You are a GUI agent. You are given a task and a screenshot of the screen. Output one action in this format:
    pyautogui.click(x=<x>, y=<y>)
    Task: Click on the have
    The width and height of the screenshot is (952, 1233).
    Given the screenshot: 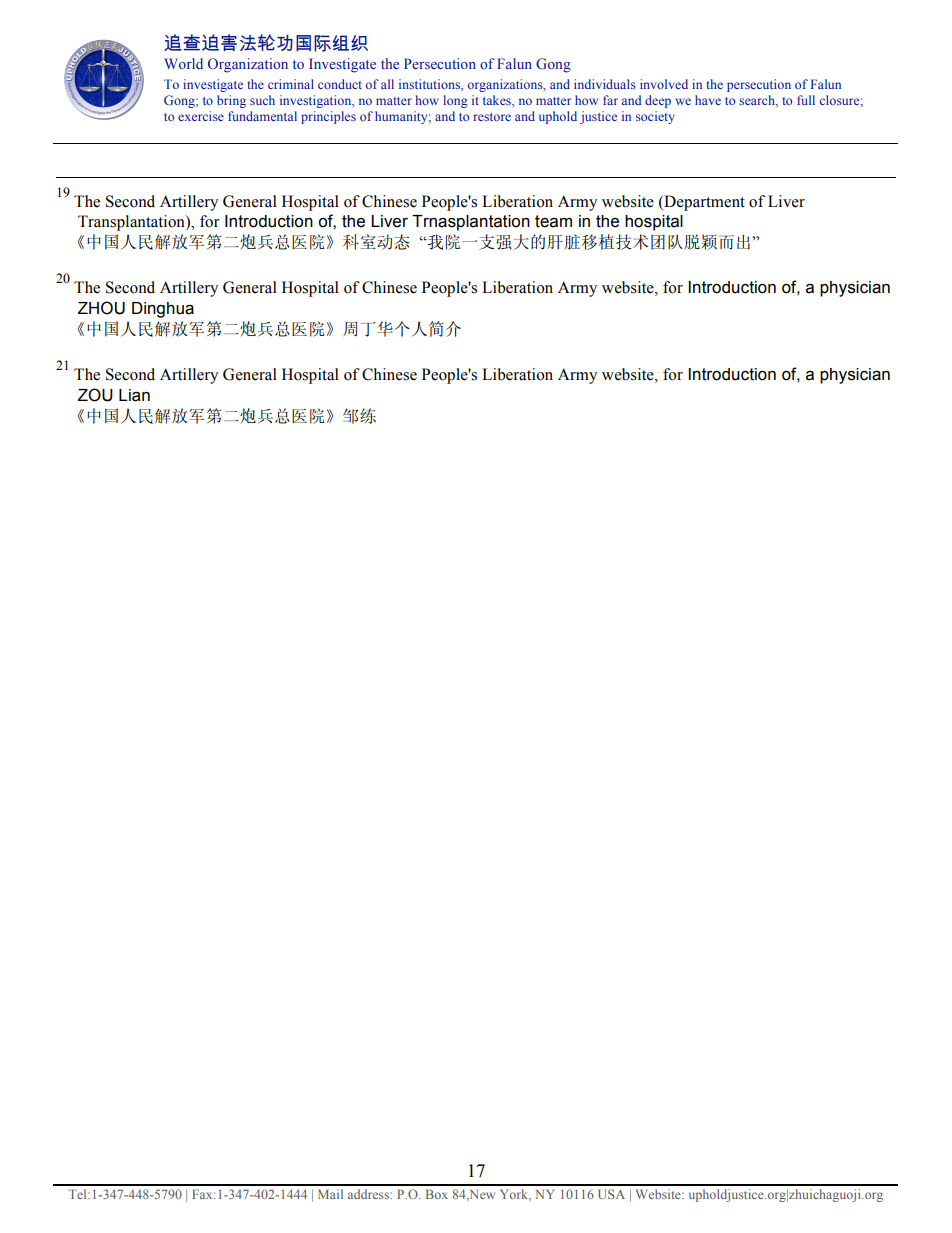 What is the action you would take?
    pyautogui.click(x=708, y=100)
